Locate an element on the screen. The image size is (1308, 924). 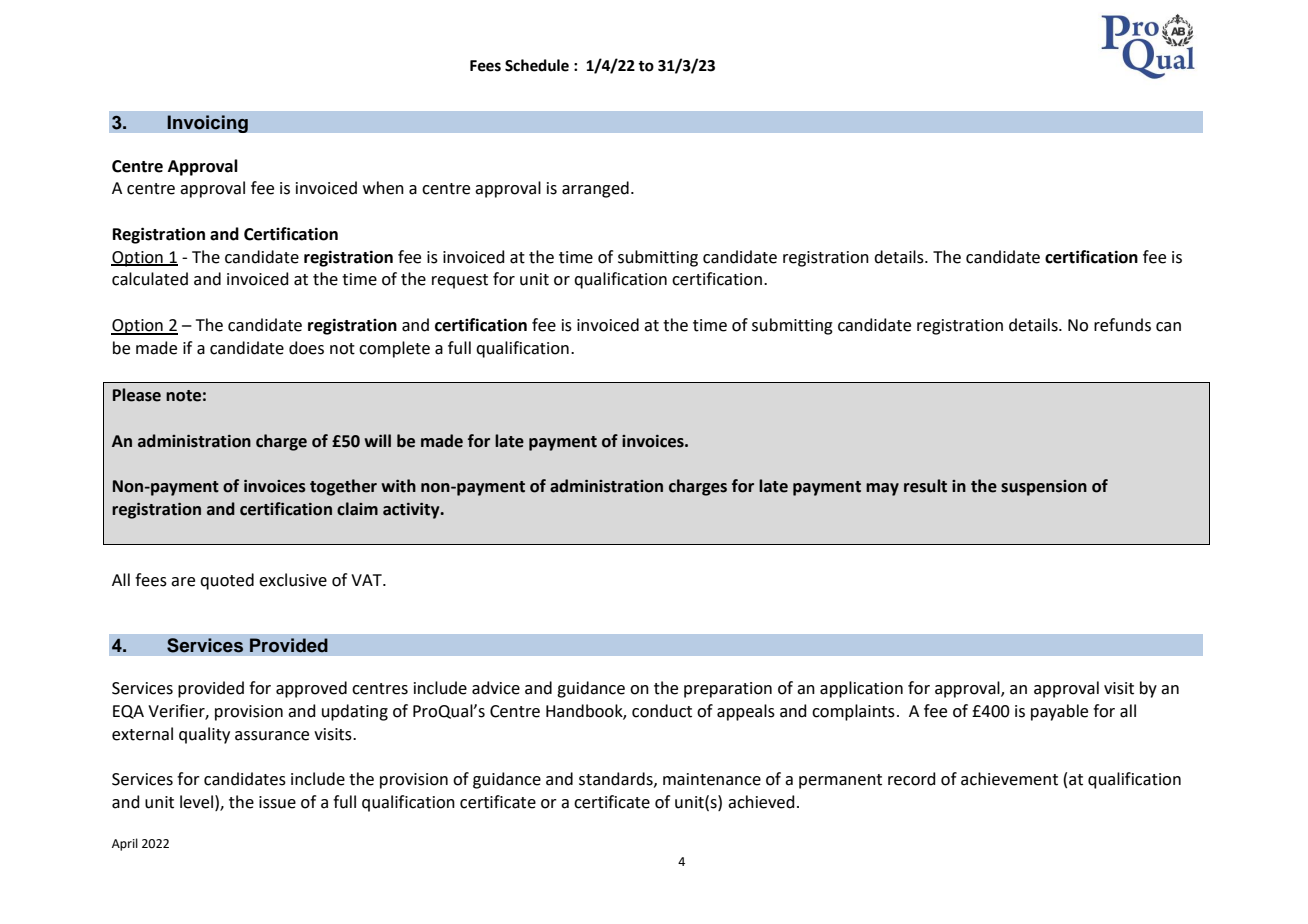
achievement is located at coordinates (1009, 779).
